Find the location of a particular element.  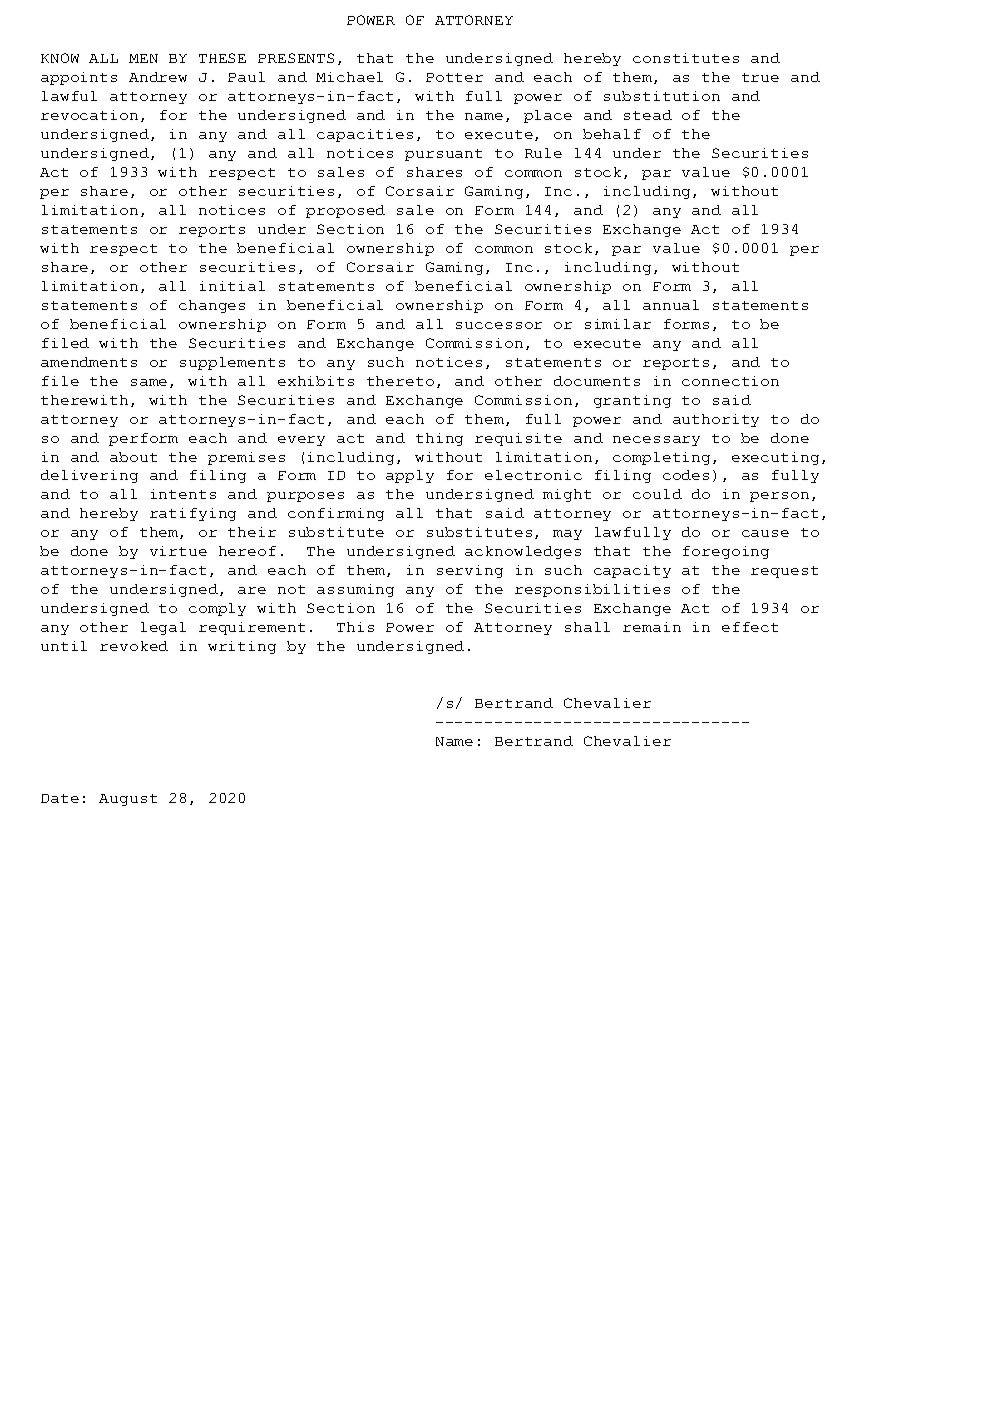

August is located at coordinates (128, 800).
